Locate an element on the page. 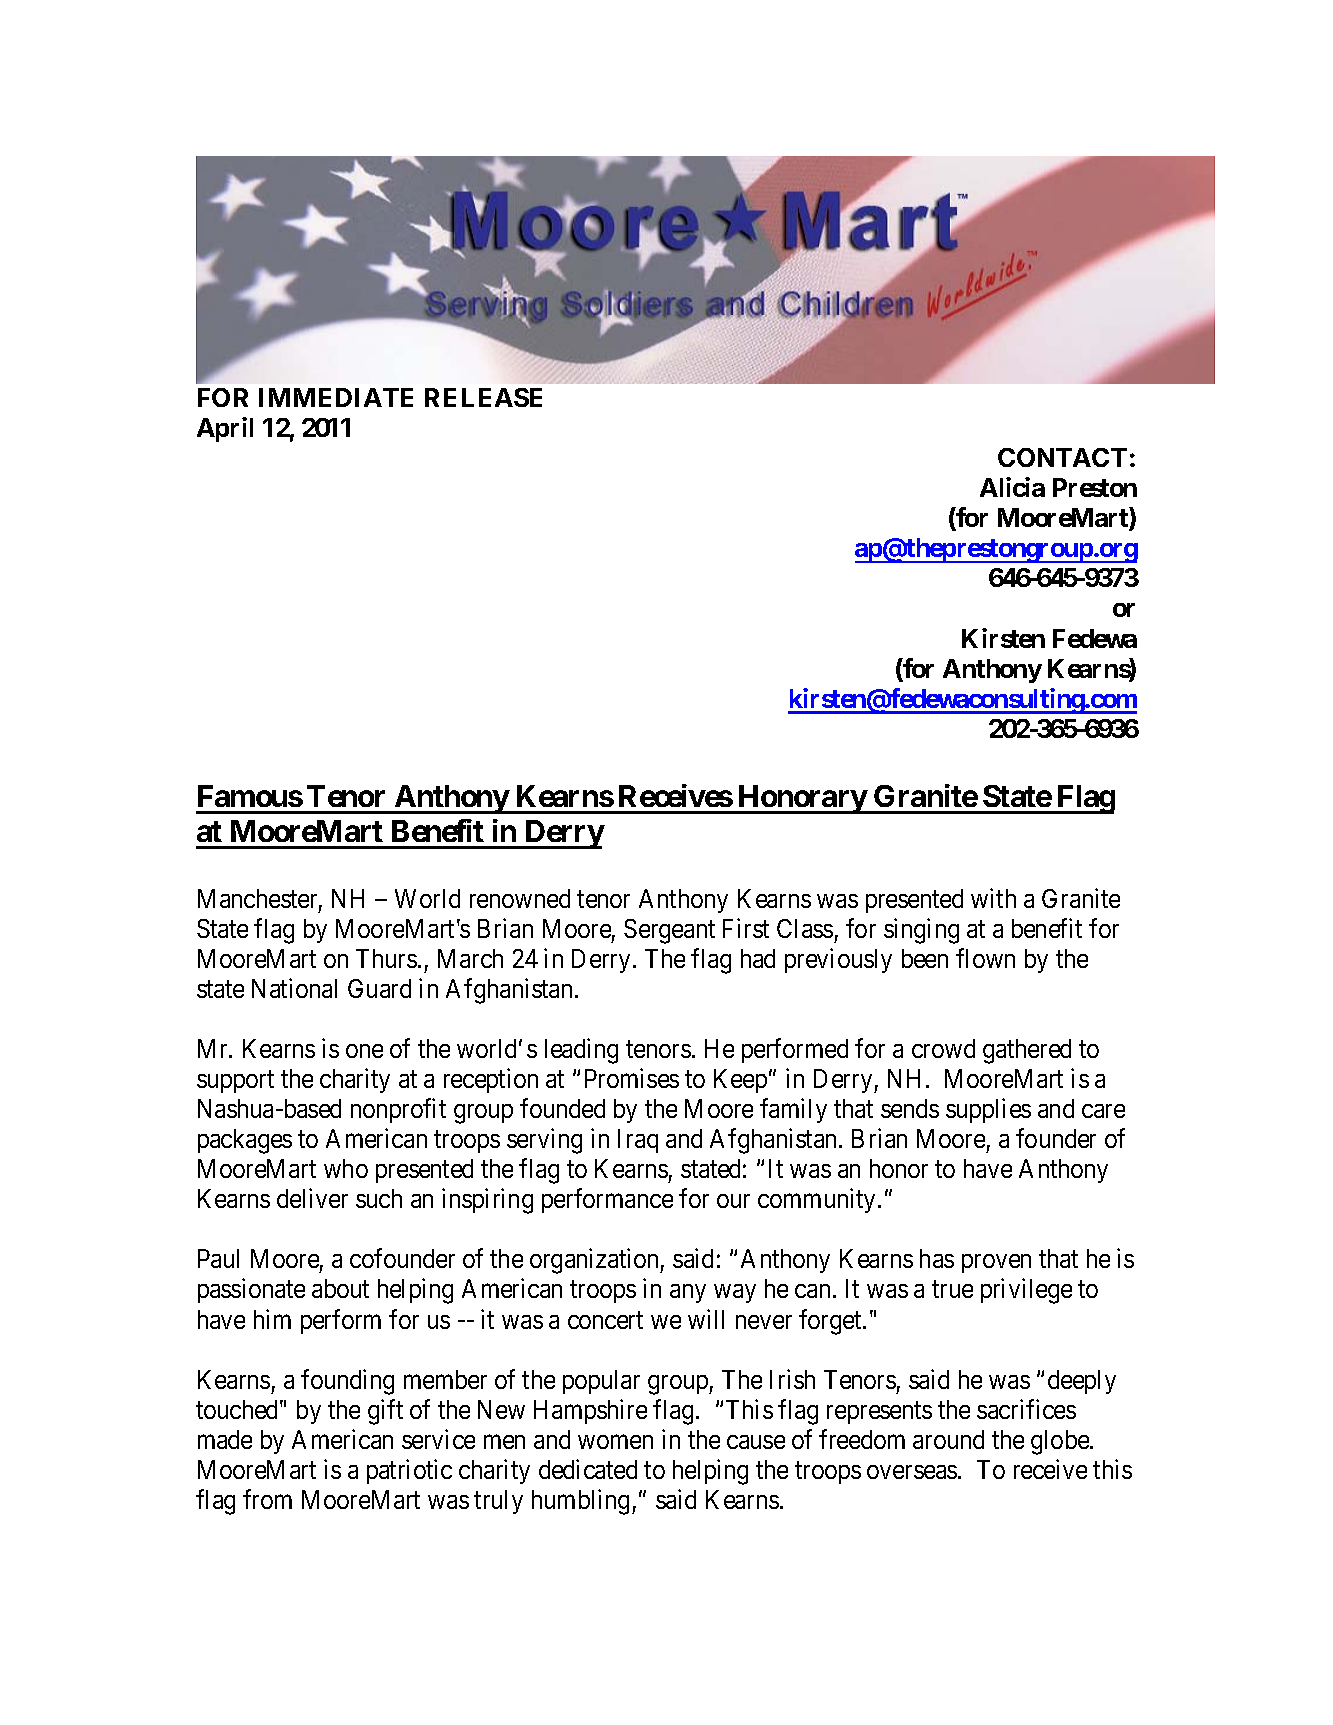 The width and height of the page is (1333, 1725). RELEASE is located at coordinates (483, 397).
